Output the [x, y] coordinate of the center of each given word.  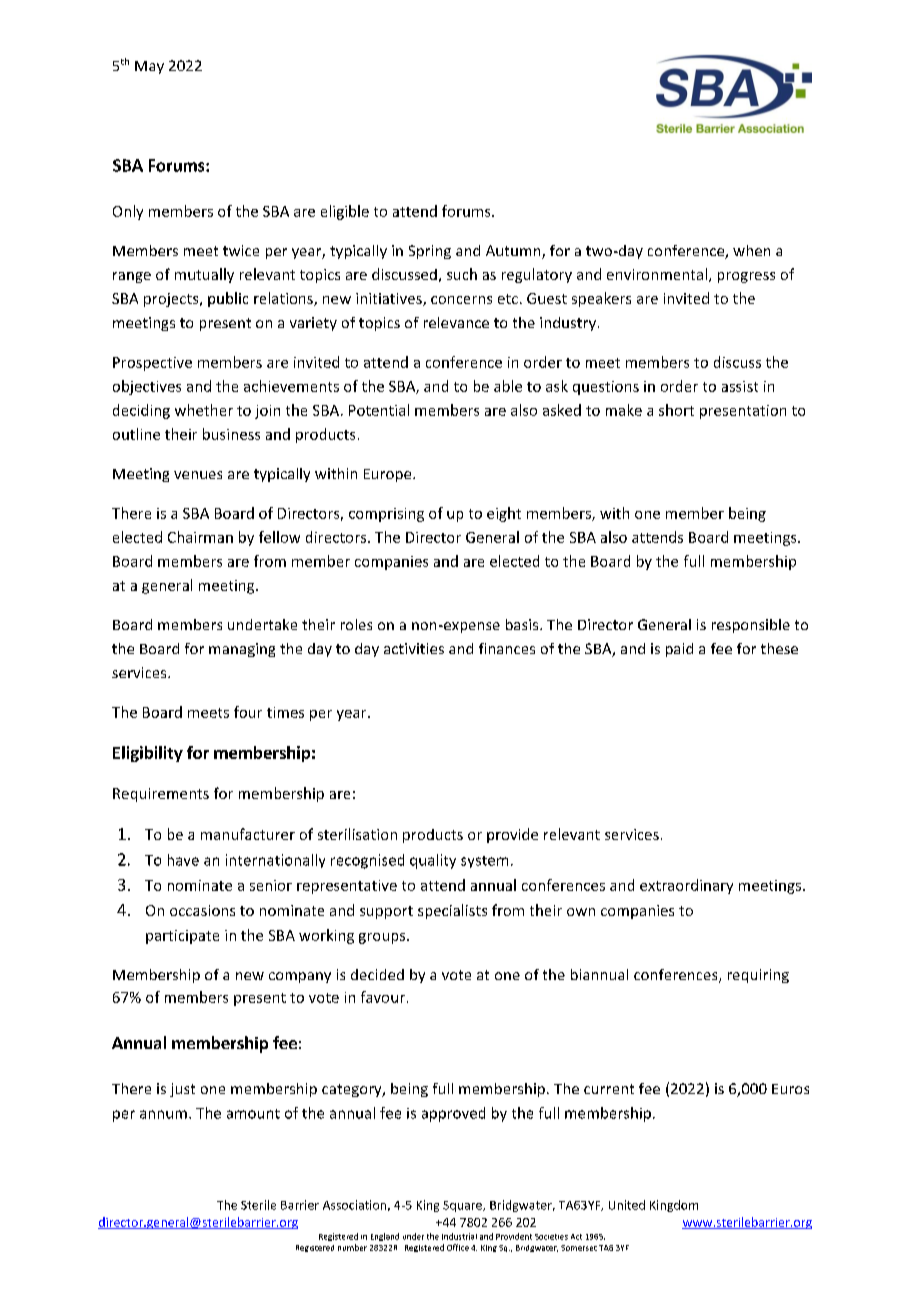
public [228, 299]
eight [504, 514]
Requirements [161, 795]
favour [383, 997]
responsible [751, 626]
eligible [345, 212]
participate [182, 937]
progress [746, 277]
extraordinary [686, 886]
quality [433, 861]
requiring [758, 976]
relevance [456, 322]
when [751, 250]
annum [163, 1114]
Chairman [200, 537]
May [149, 67]
